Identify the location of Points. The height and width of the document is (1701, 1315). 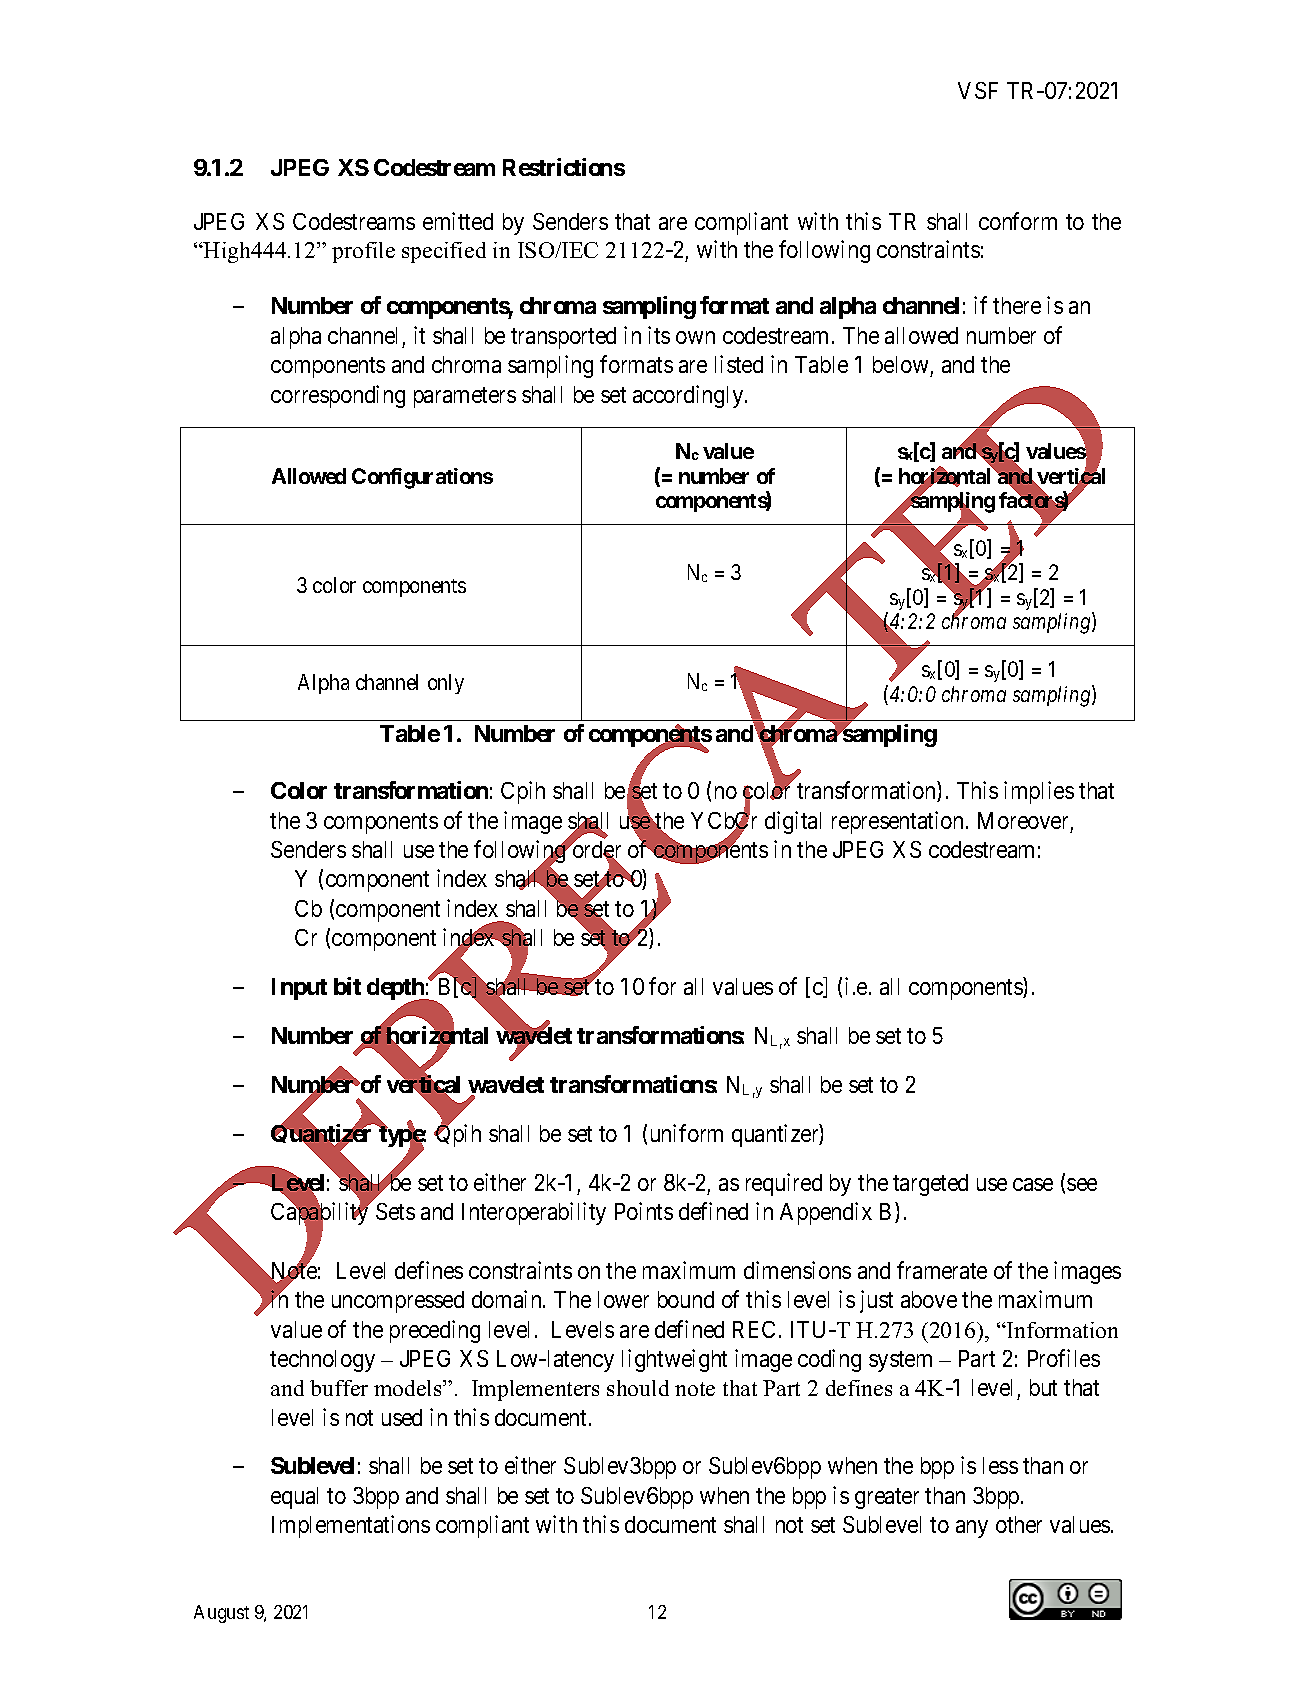
(644, 1211).
